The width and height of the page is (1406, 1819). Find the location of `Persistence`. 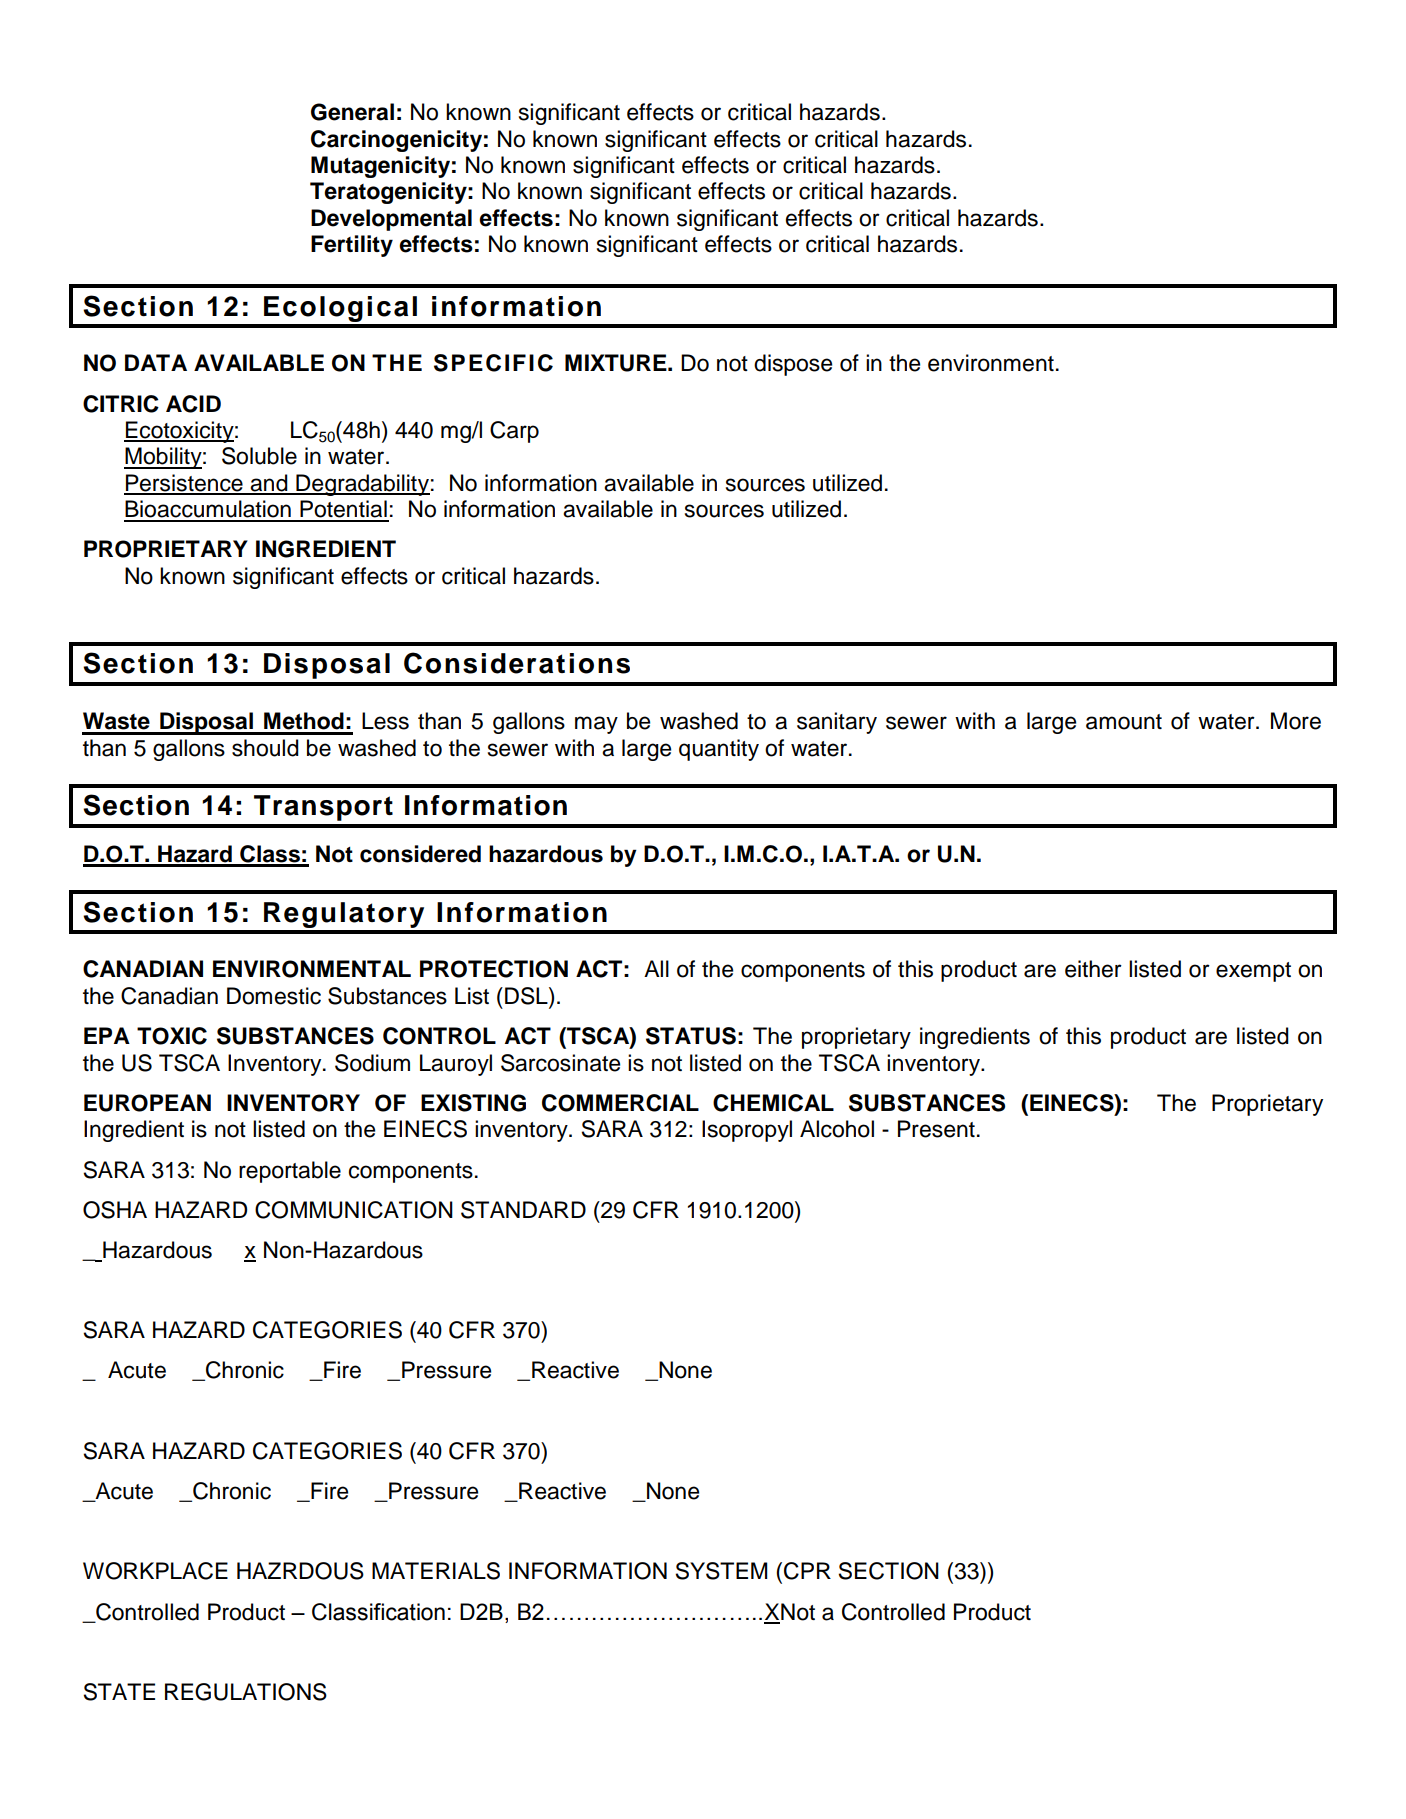

Persistence is located at coordinates (184, 484).
